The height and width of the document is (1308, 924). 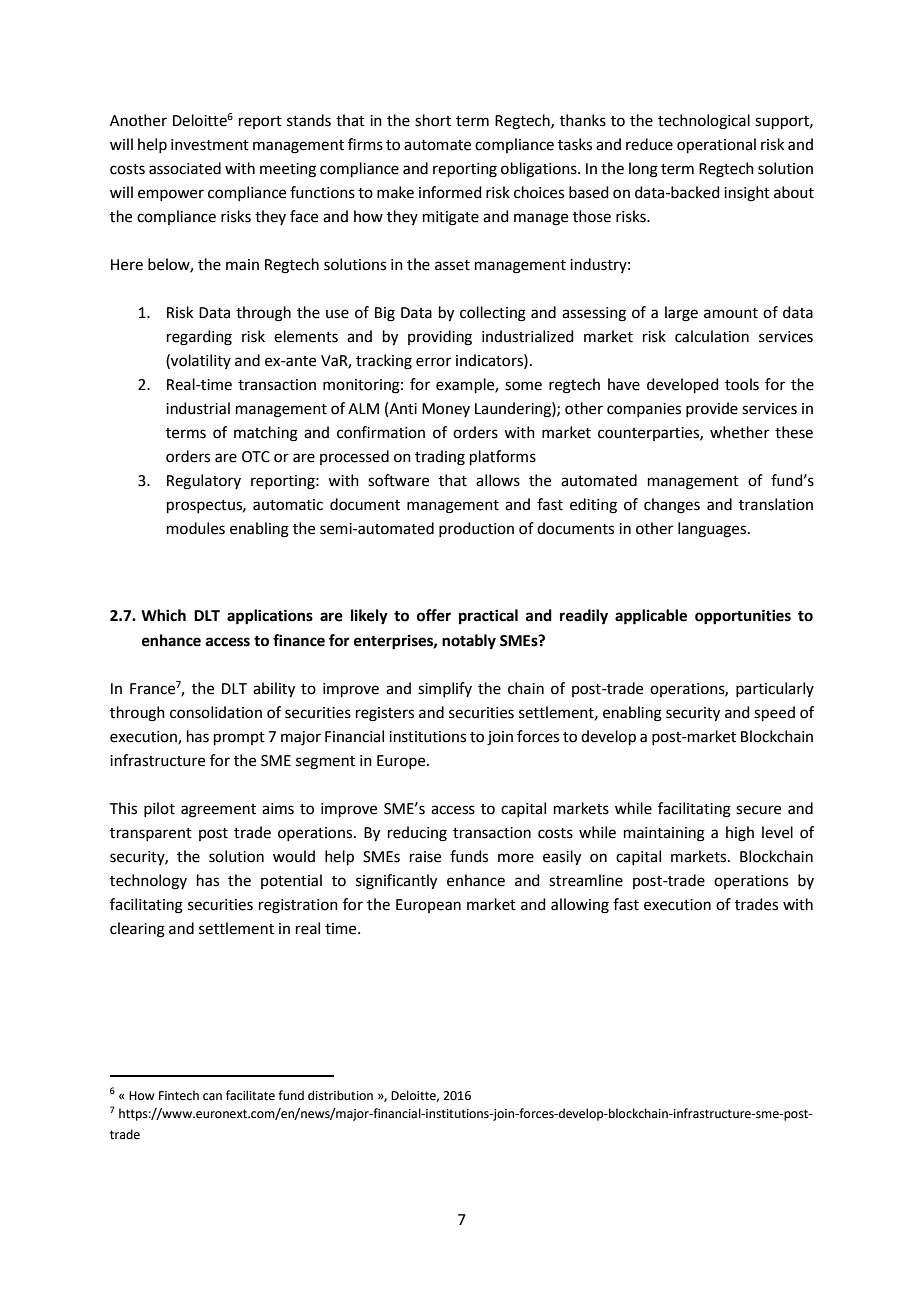 I want to click on operational, so click(x=716, y=145).
